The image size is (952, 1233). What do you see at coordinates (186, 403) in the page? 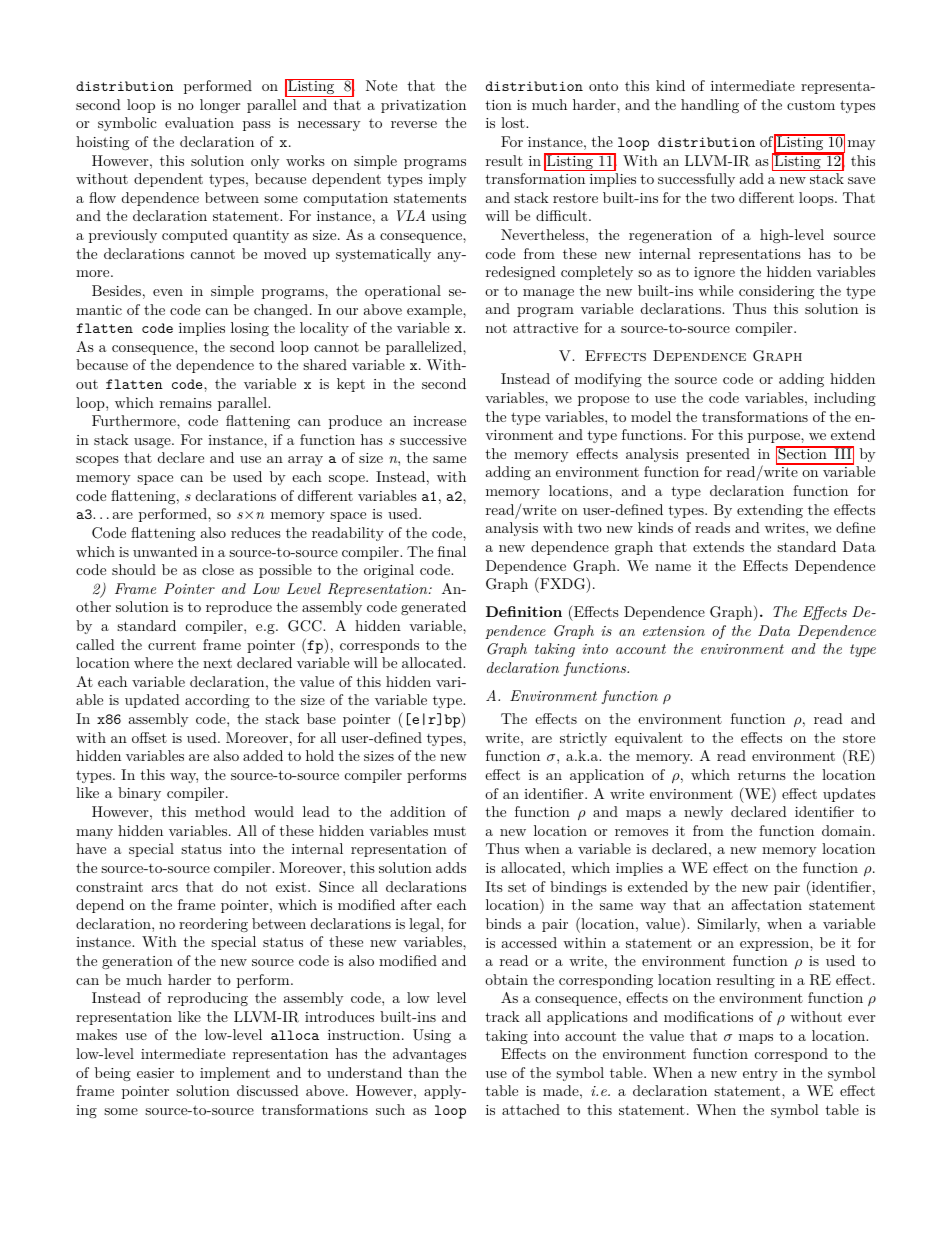
I see `remains` at bounding box center [186, 403].
